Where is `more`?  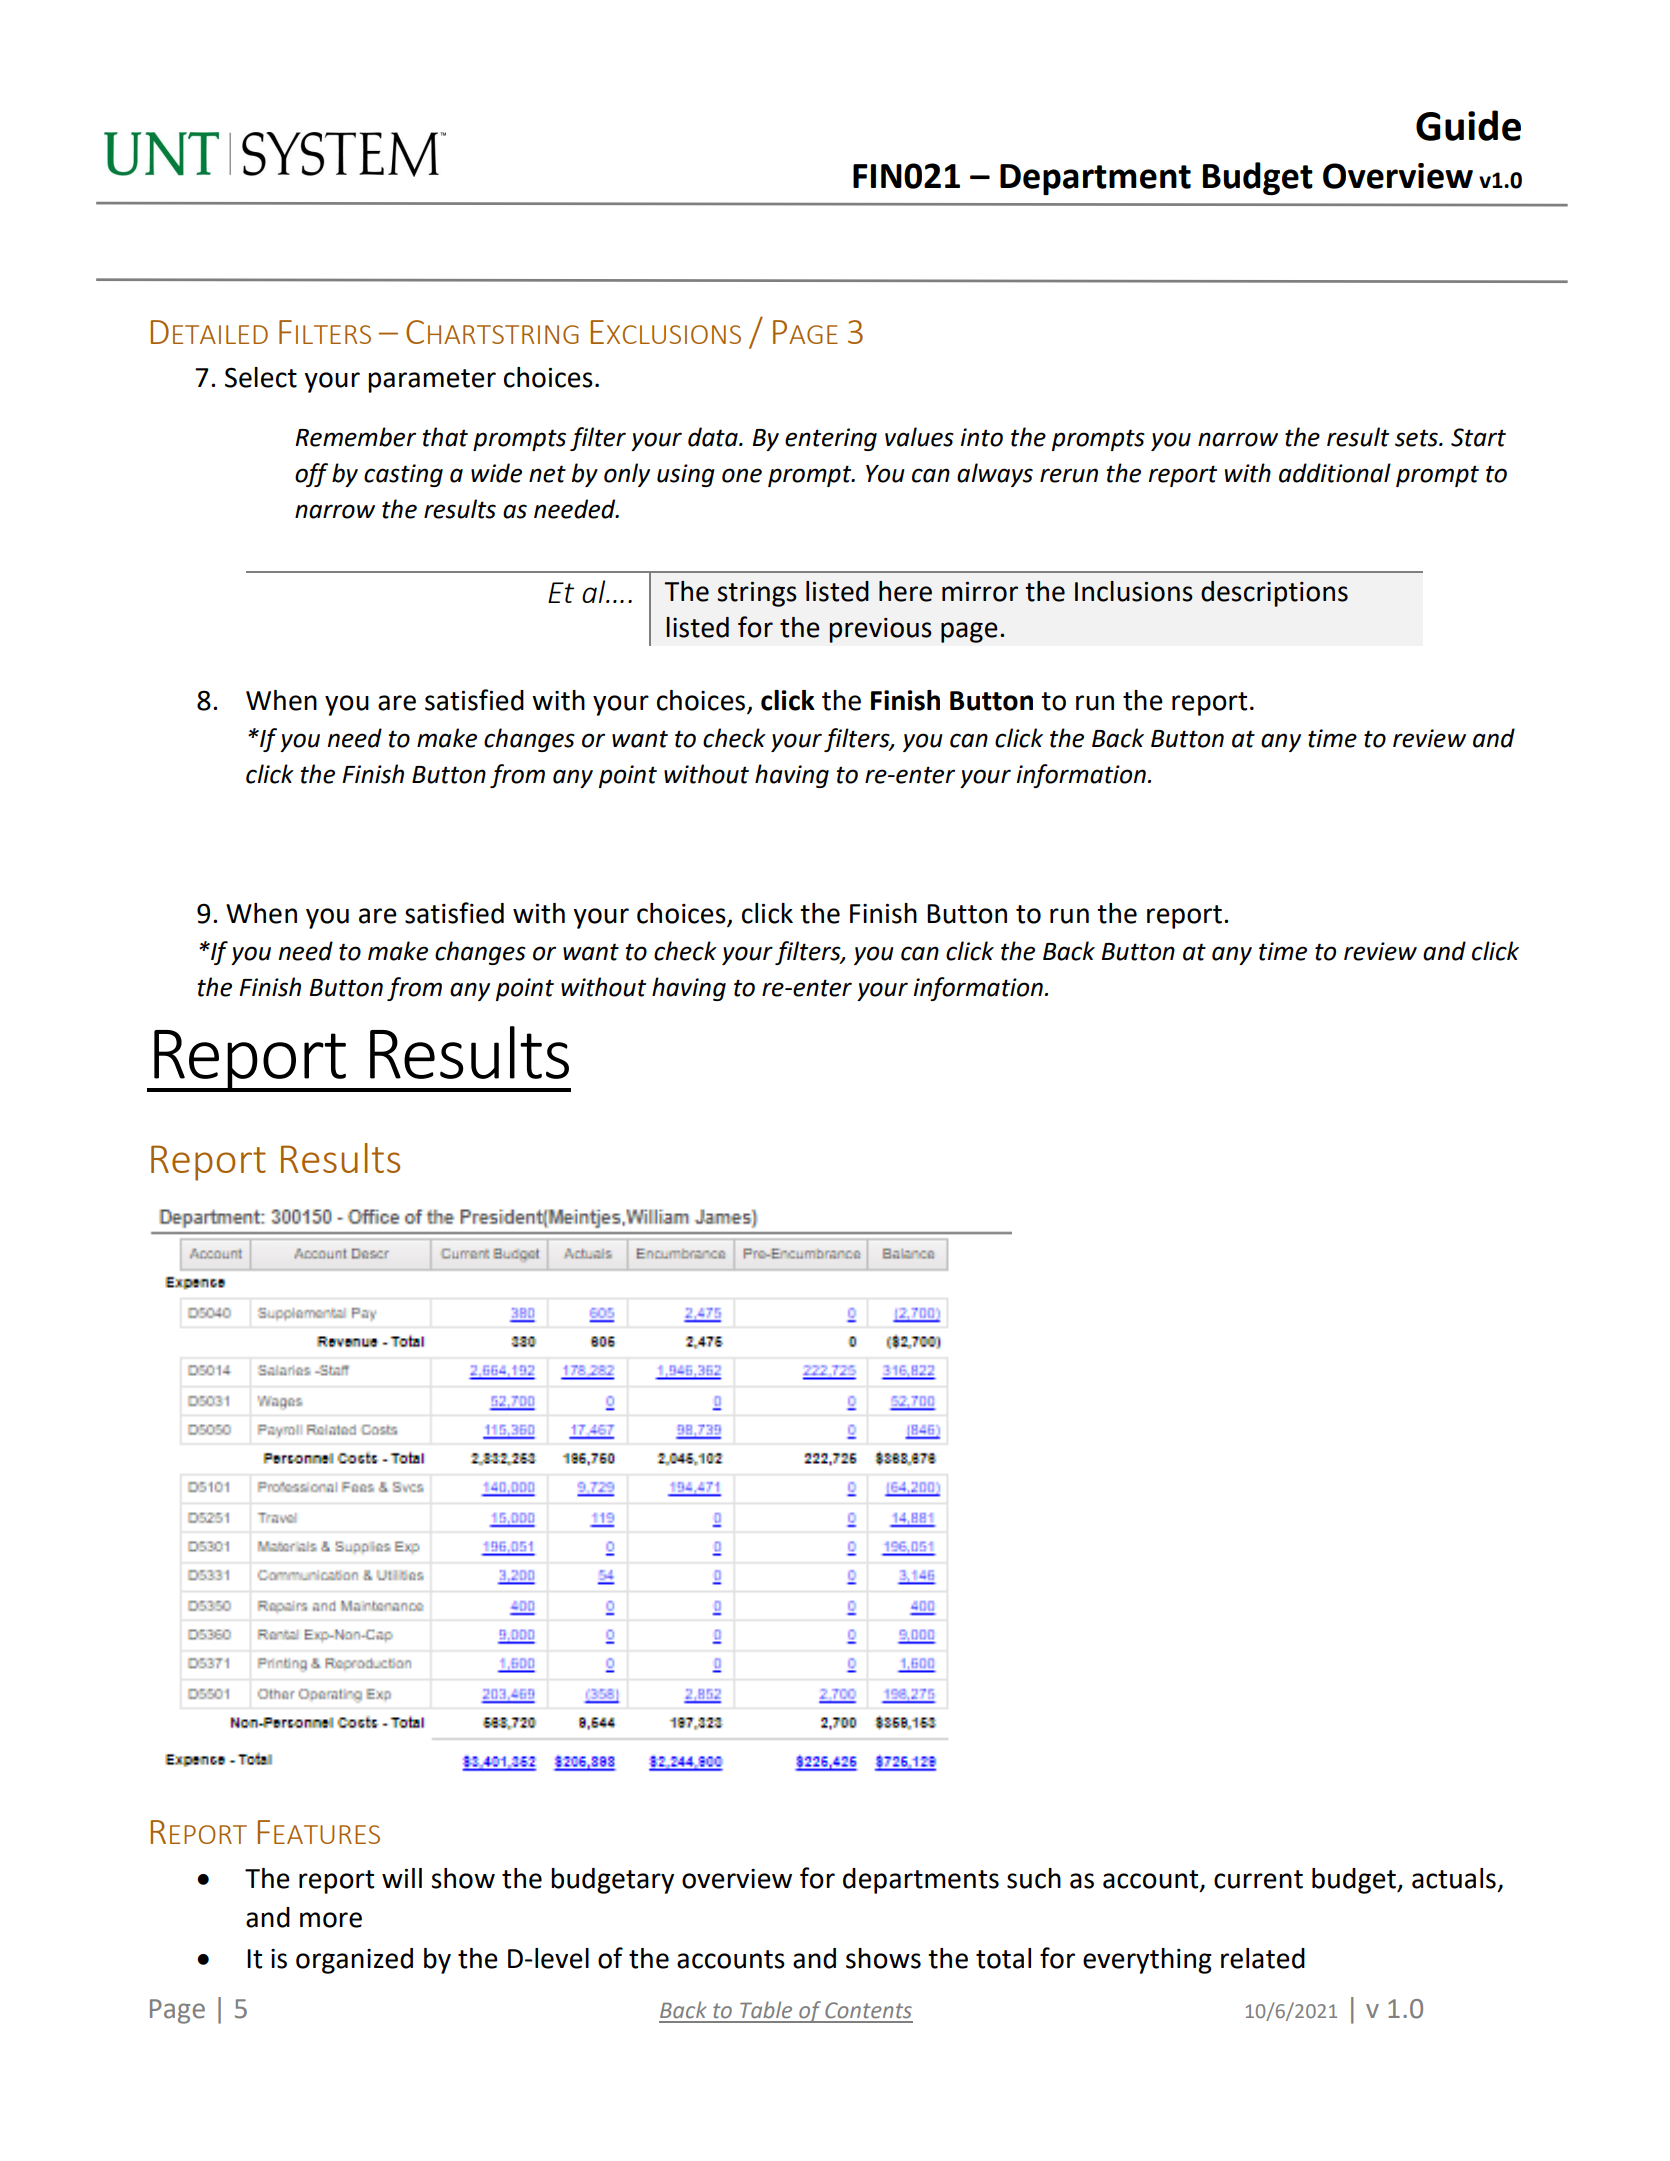
more is located at coordinates (331, 1920).
